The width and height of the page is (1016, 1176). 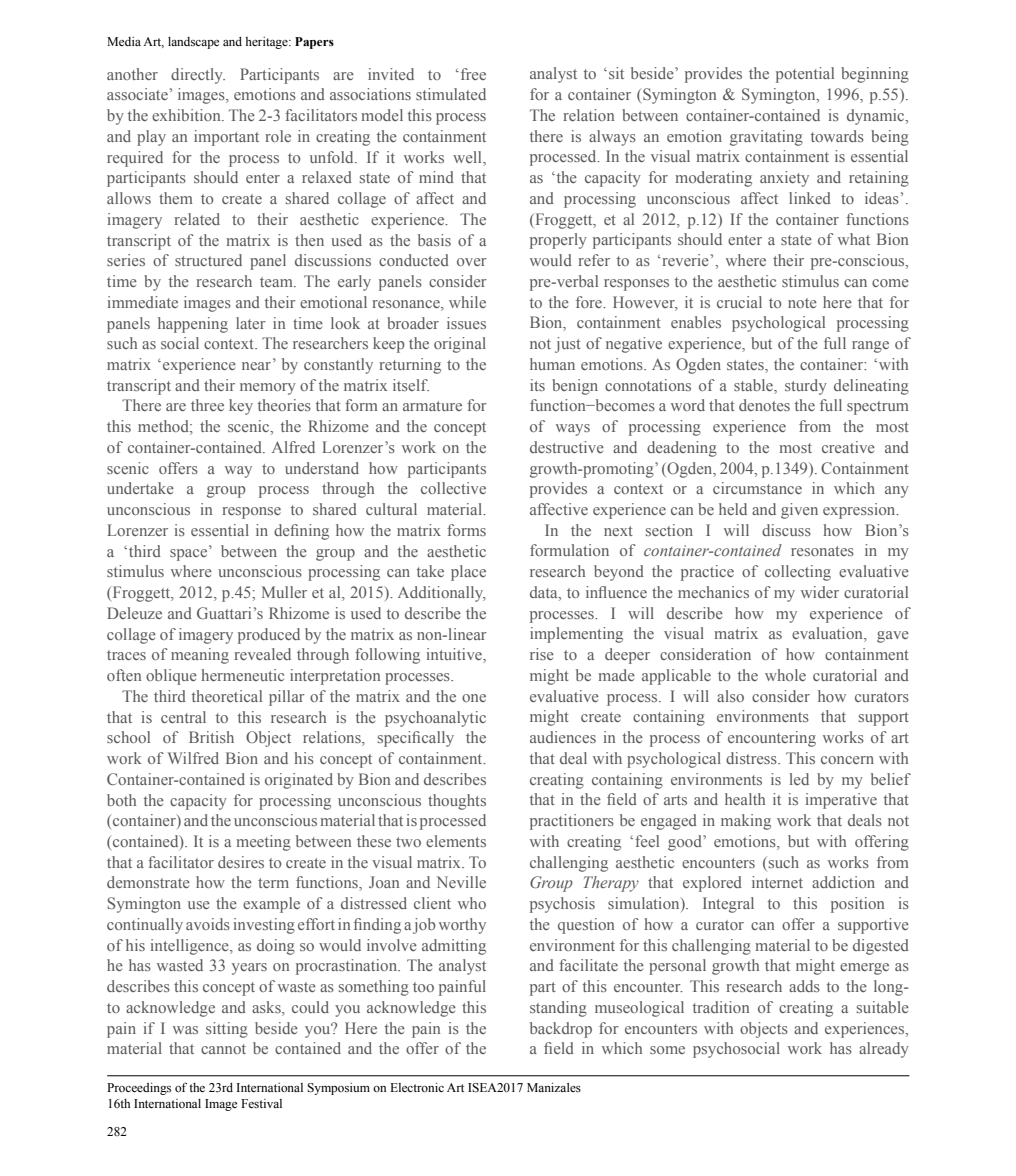 What do you see at coordinates (805, 75) in the page?
I see `potential` at bounding box center [805, 75].
